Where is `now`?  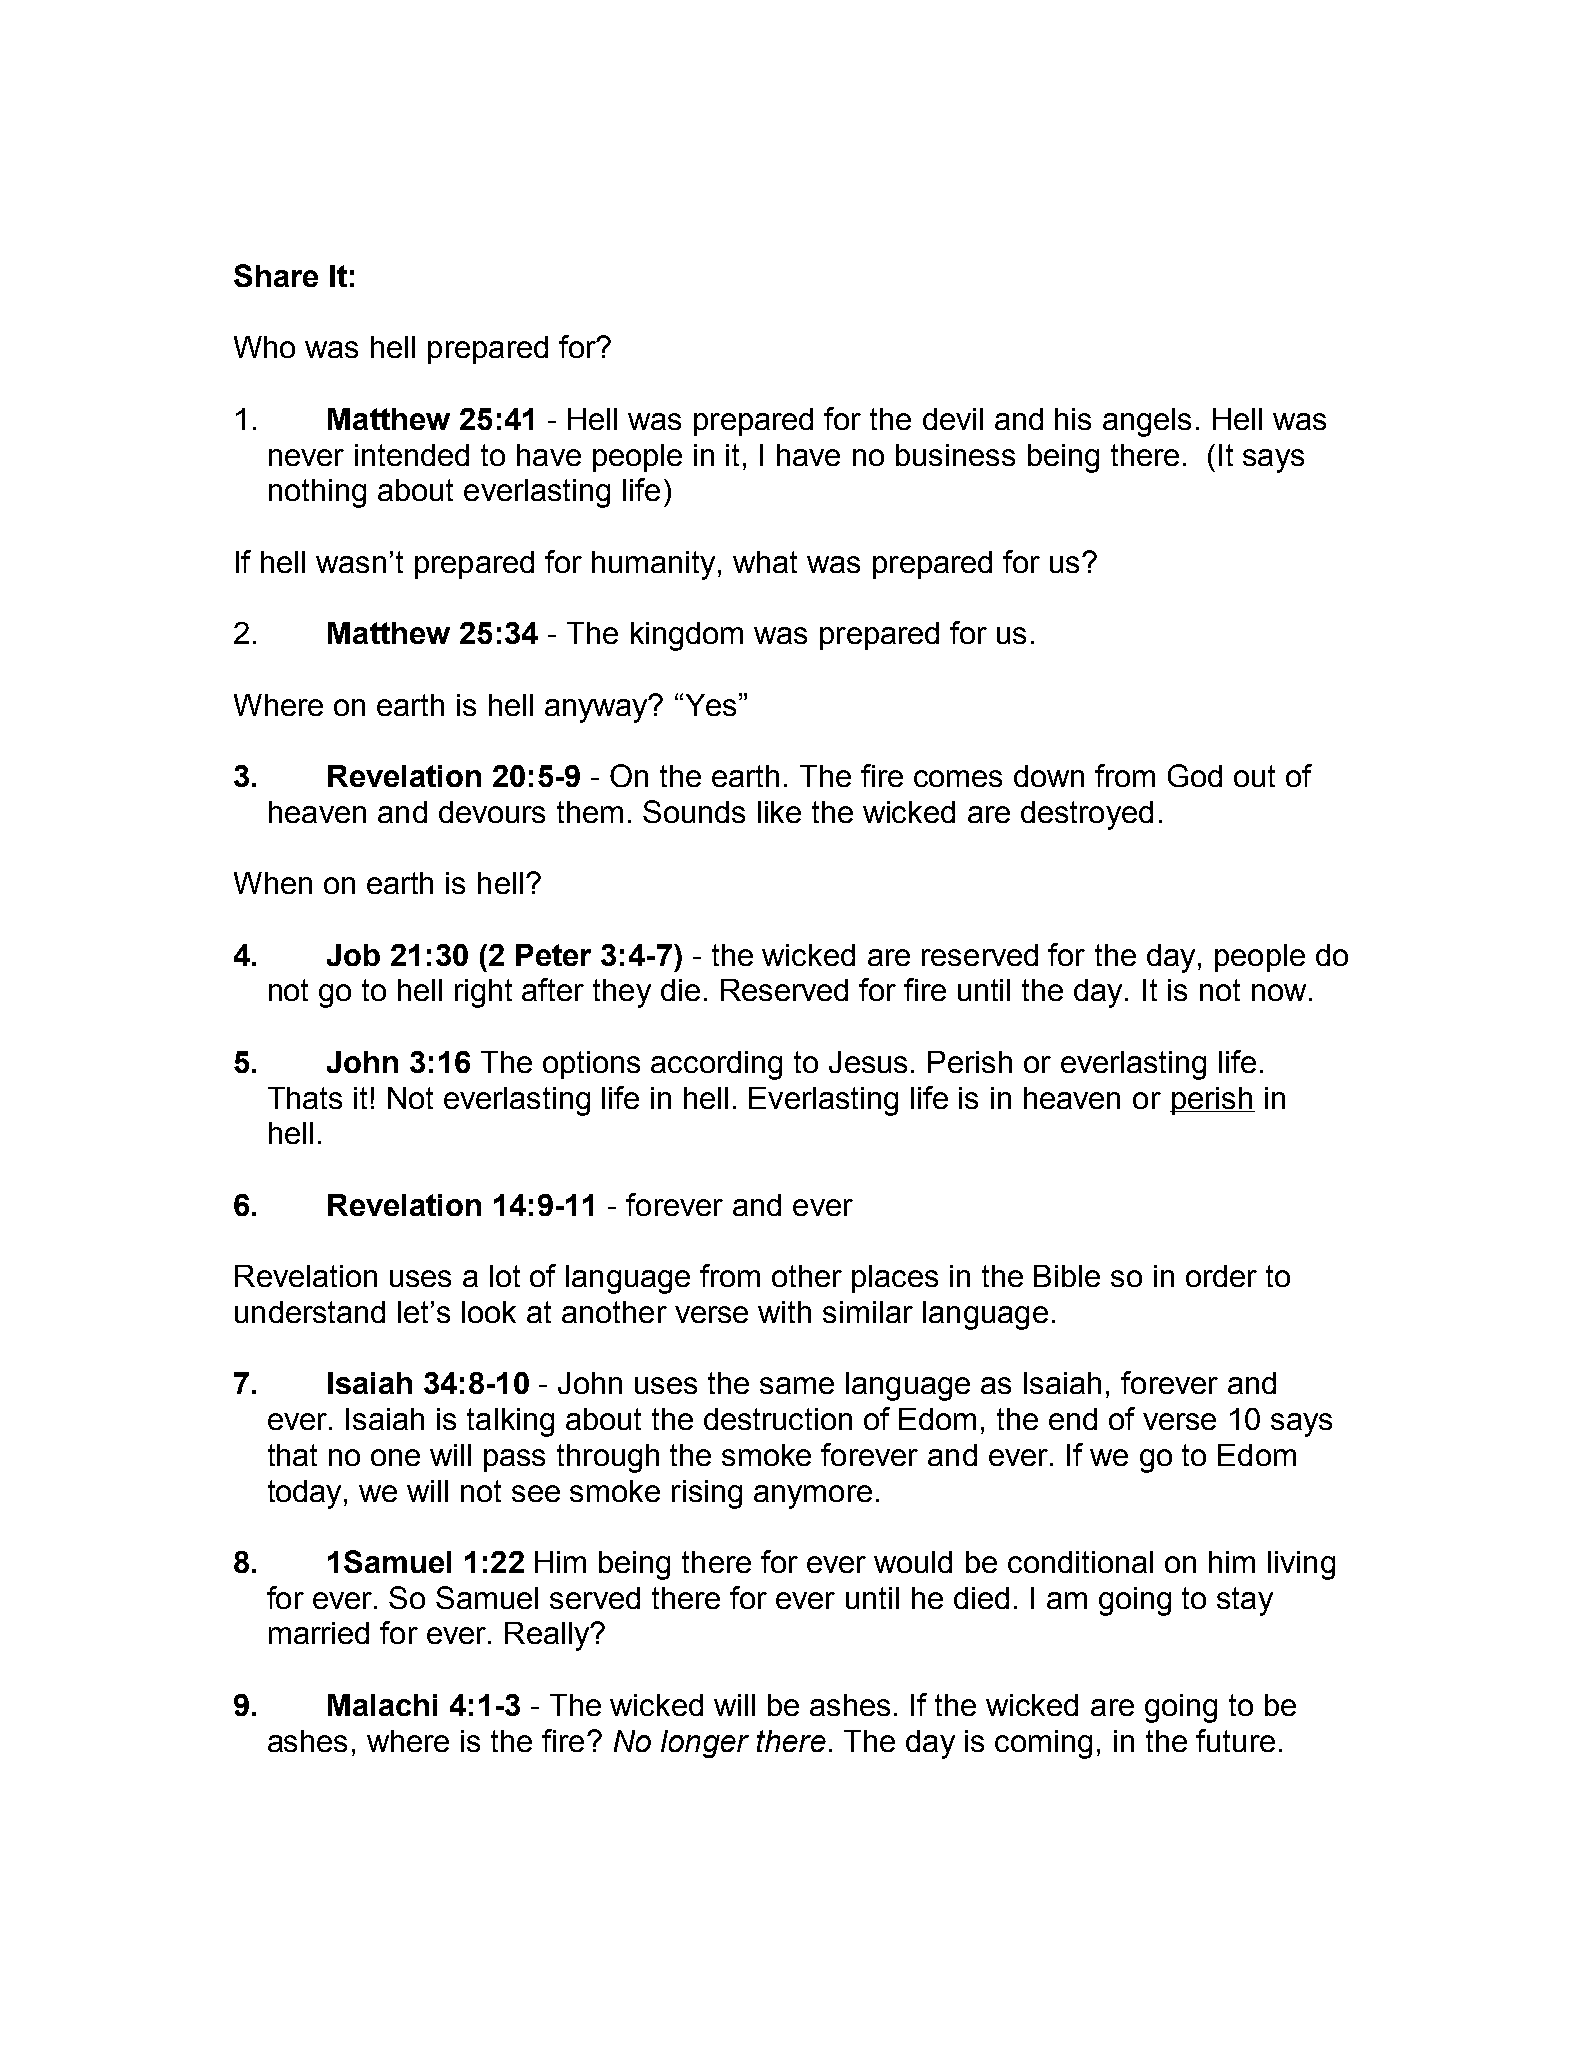
now is located at coordinates (1279, 992).
